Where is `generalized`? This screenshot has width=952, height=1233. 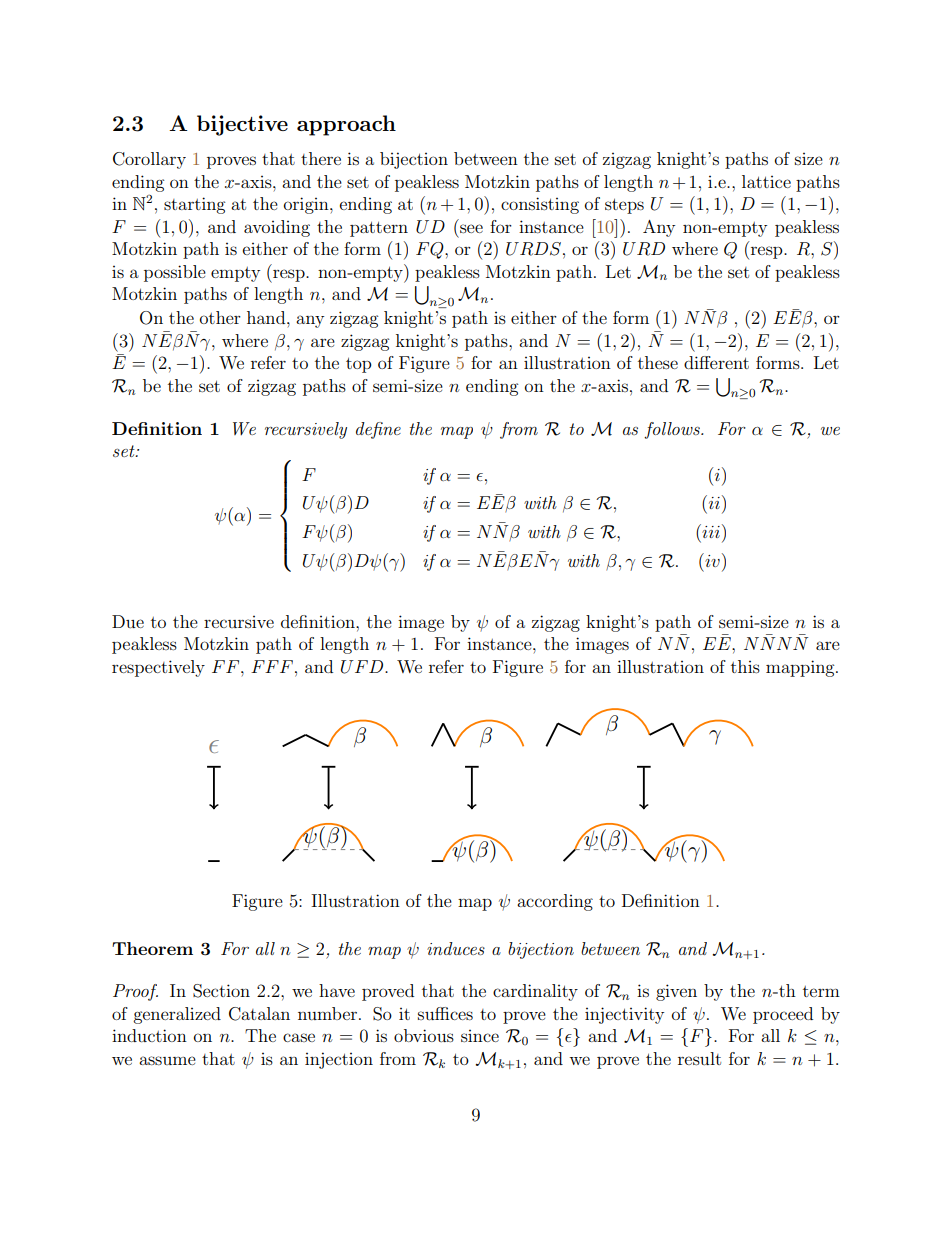 generalized is located at coordinates (177, 1015).
